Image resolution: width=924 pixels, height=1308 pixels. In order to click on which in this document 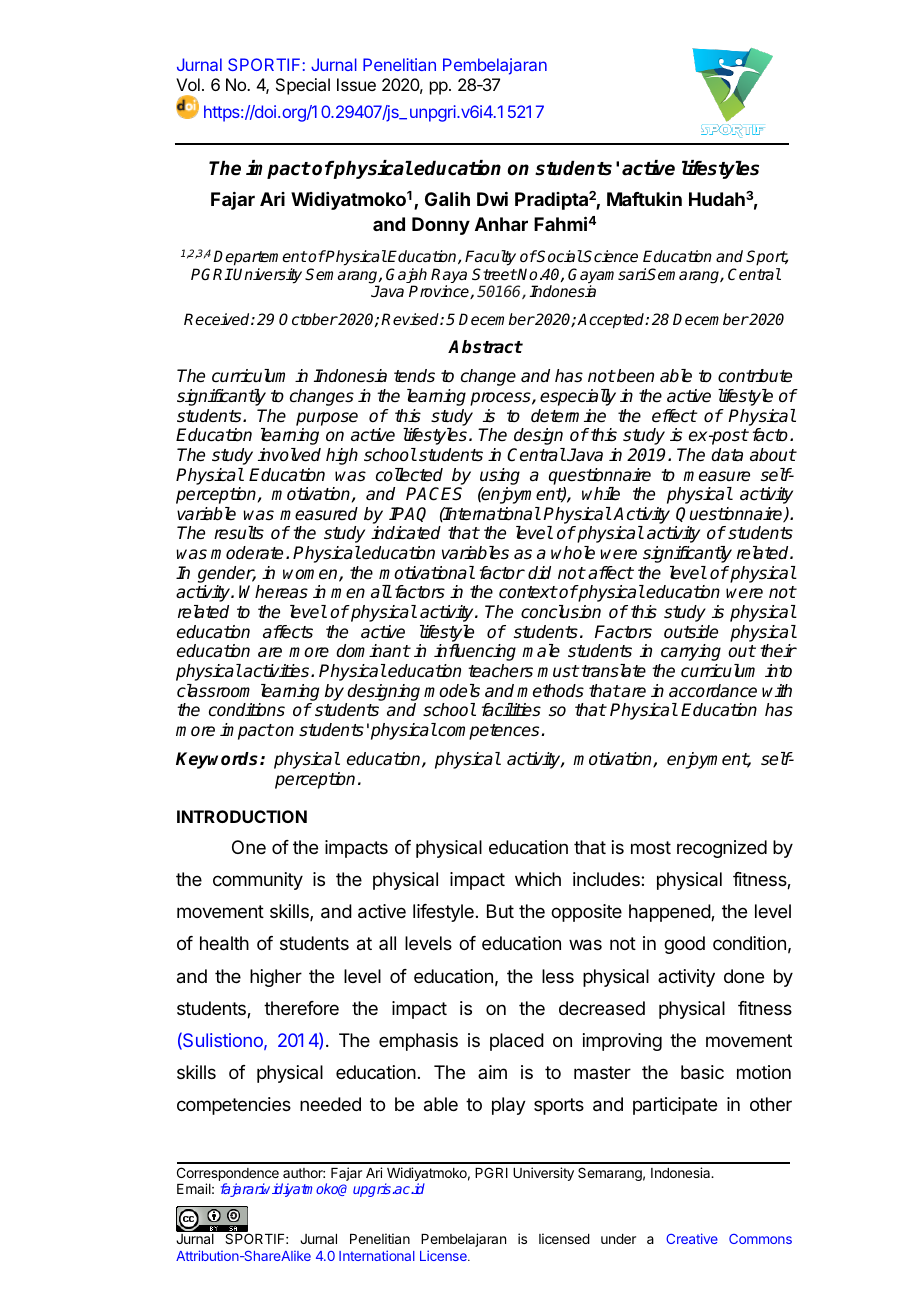, I will do `click(538, 879)`.
